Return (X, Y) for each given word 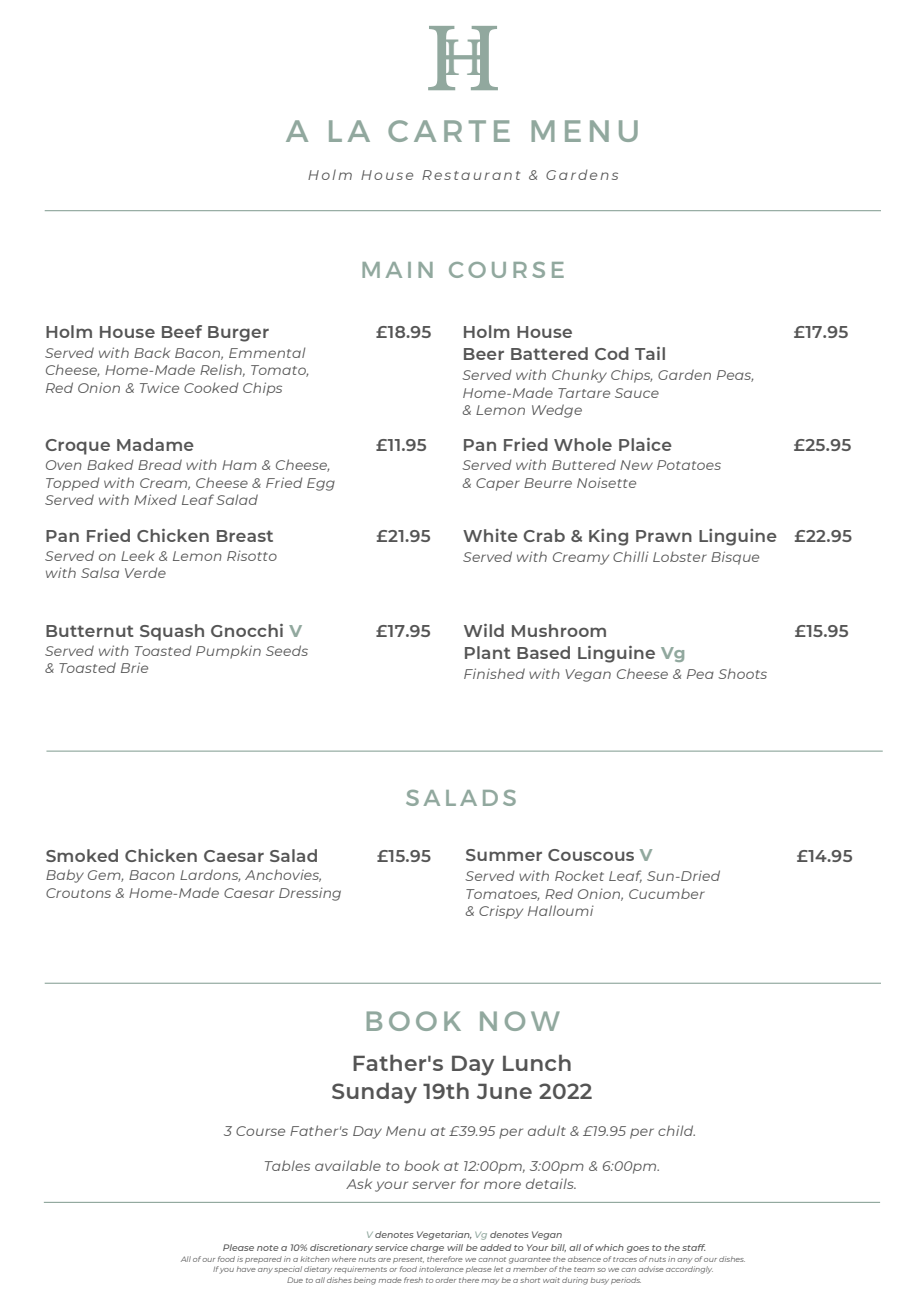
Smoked (82, 855)
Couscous (591, 855)
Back (152, 352)
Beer (484, 354)
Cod (612, 353)
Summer (504, 855)
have (246, 1269)
